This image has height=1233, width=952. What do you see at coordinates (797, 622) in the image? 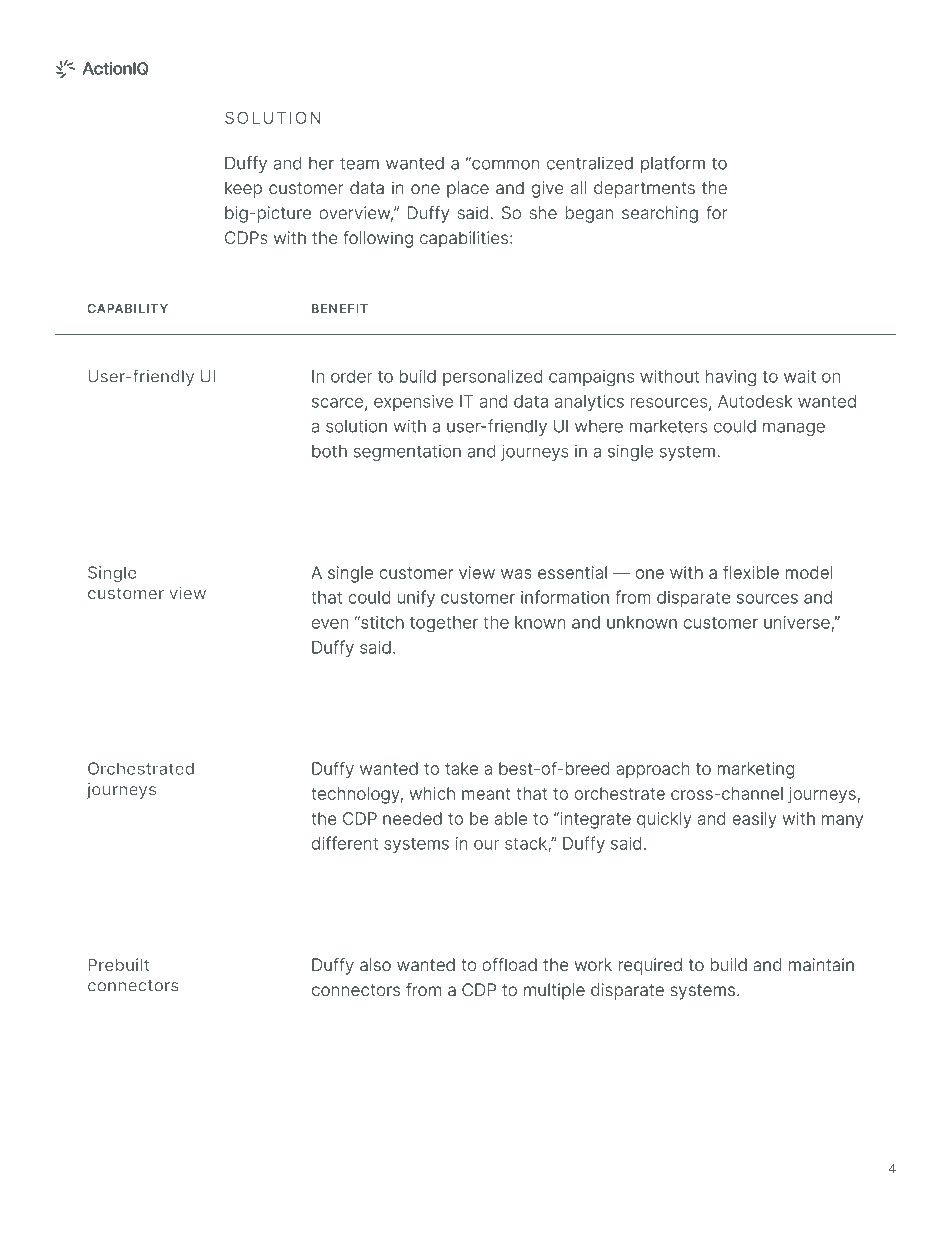
I see `universe` at bounding box center [797, 622].
